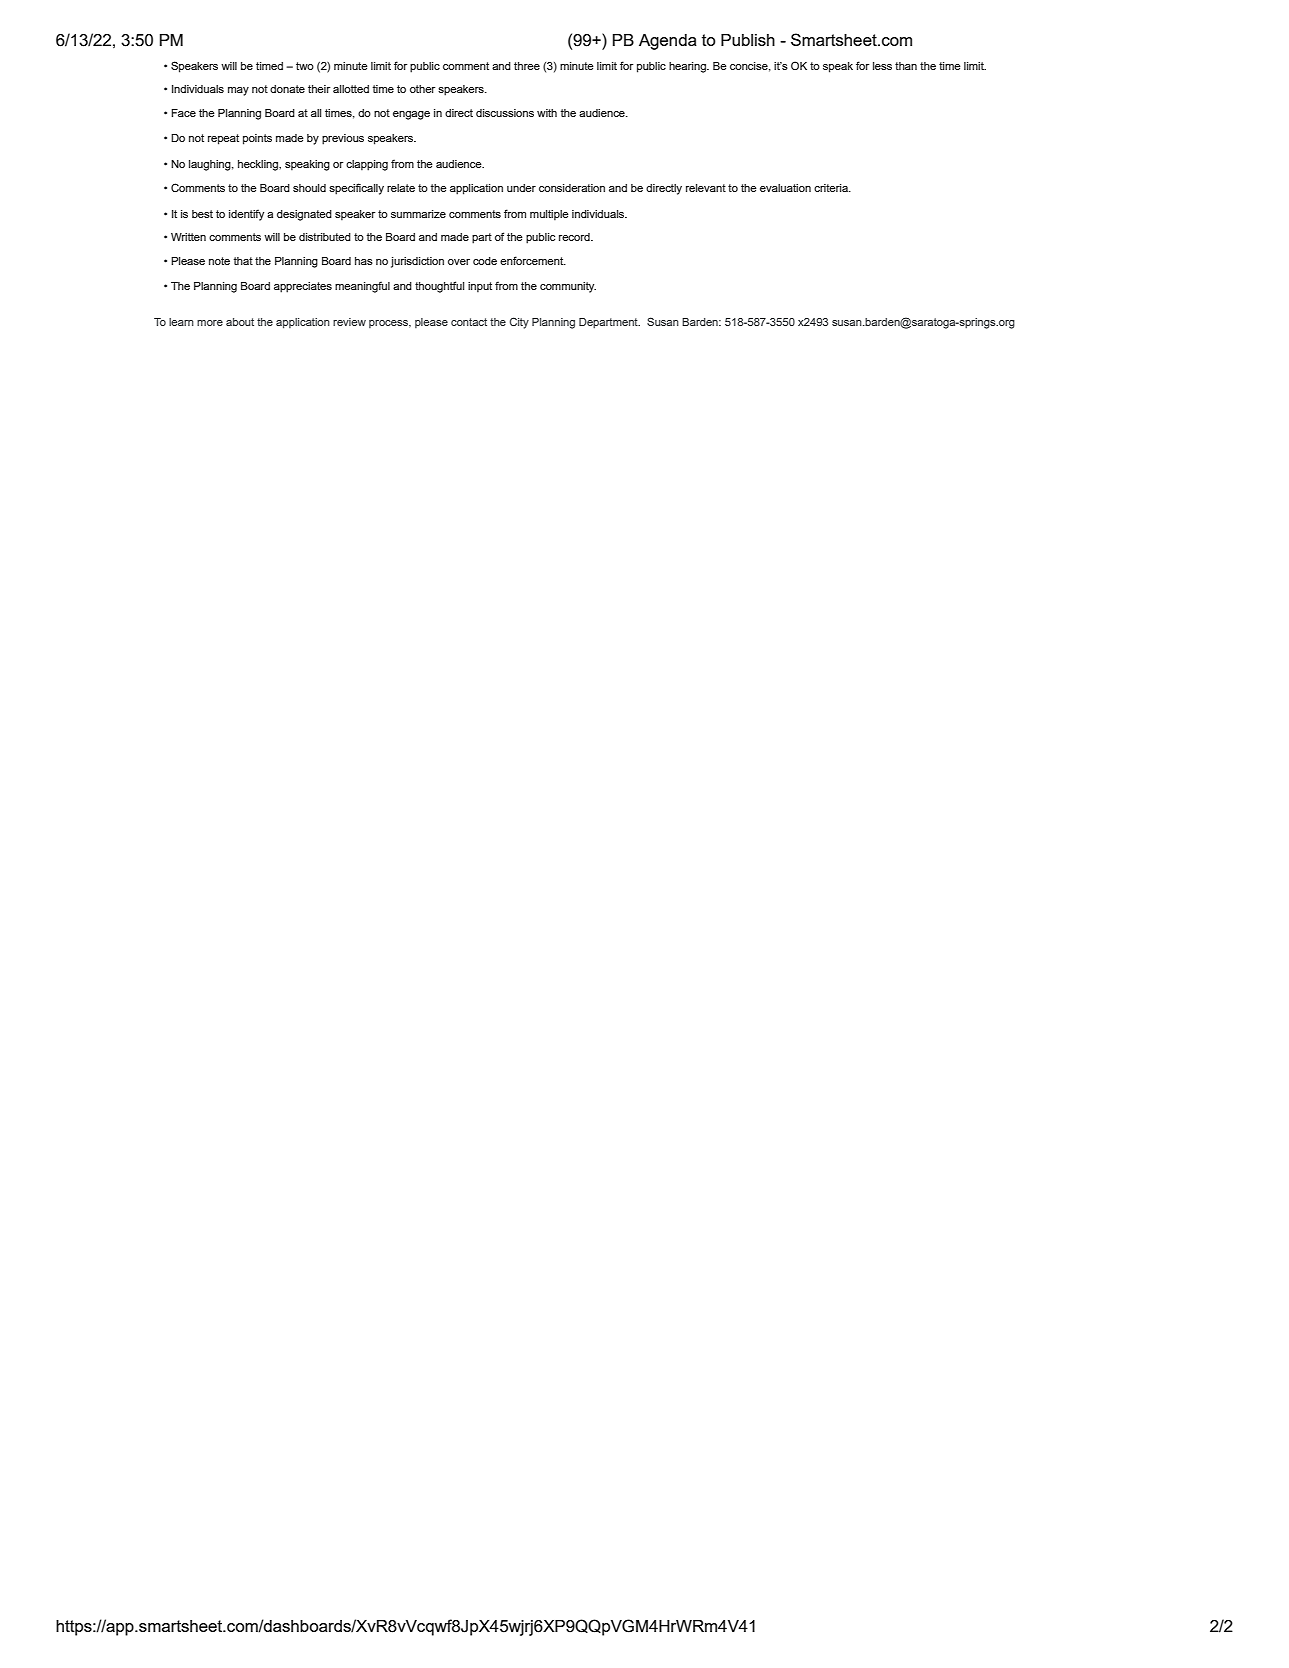 The image size is (1289, 1668). I want to click on three, so click(527, 66).
